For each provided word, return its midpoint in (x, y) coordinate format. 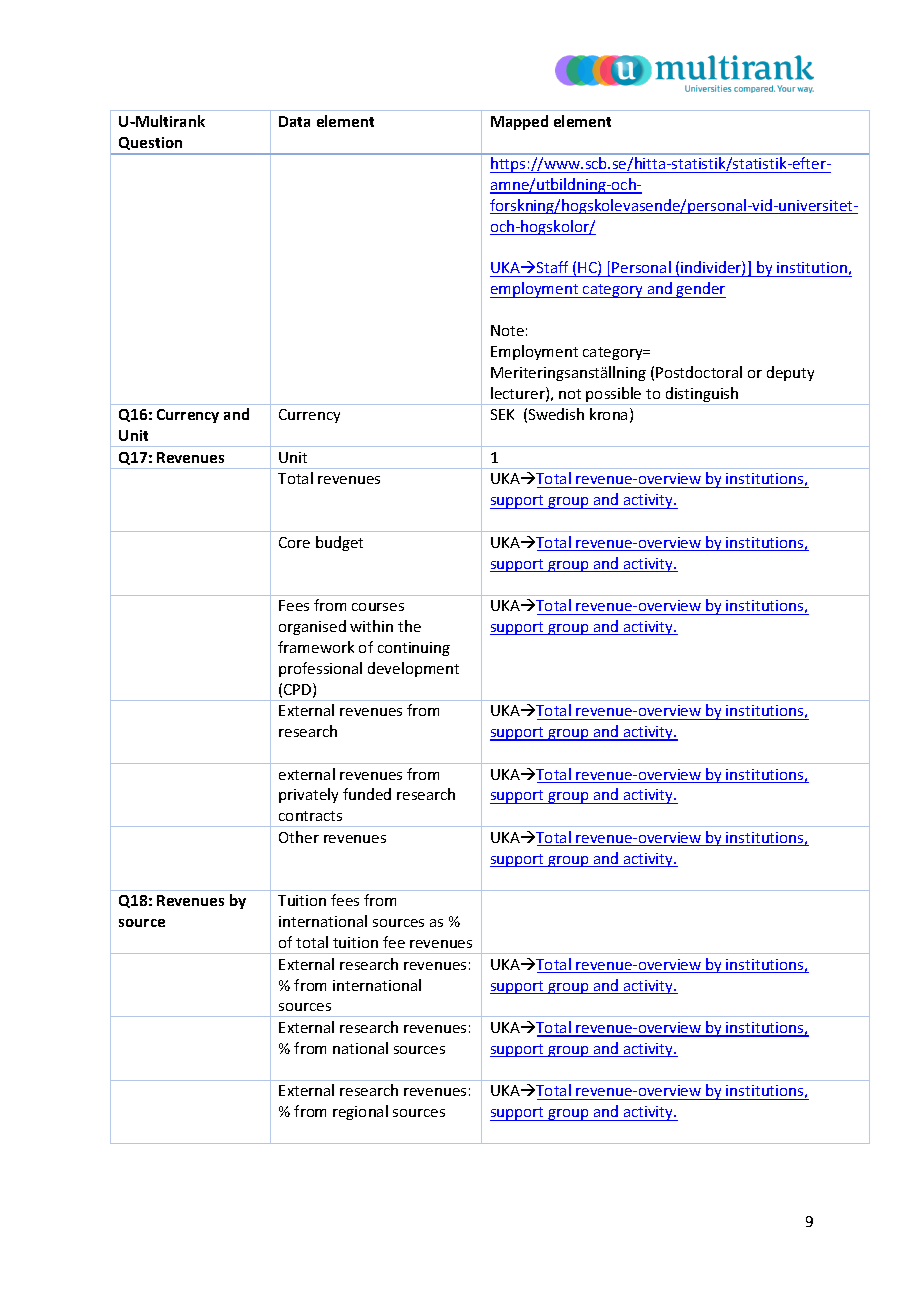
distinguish (702, 396)
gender (700, 290)
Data (294, 121)
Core (294, 542)
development (413, 669)
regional (360, 1112)
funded (367, 794)
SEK (502, 414)
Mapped (519, 122)
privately (308, 795)
